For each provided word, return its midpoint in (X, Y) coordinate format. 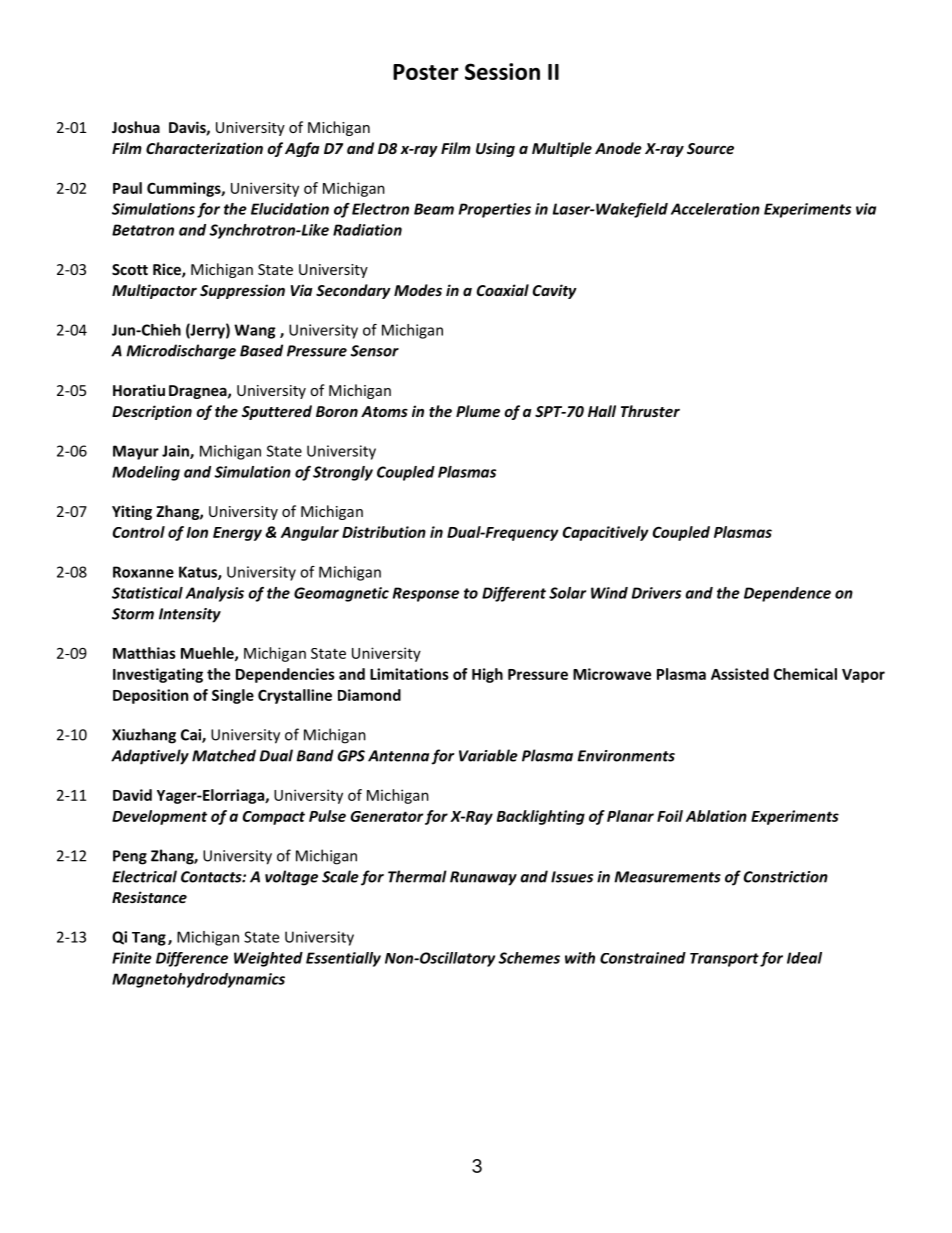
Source (710, 148)
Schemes (529, 958)
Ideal (804, 958)
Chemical (805, 674)
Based (261, 350)
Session (502, 71)
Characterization (204, 148)
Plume (478, 411)
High (487, 675)
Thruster (650, 411)
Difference (192, 959)
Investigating (158, 675)
